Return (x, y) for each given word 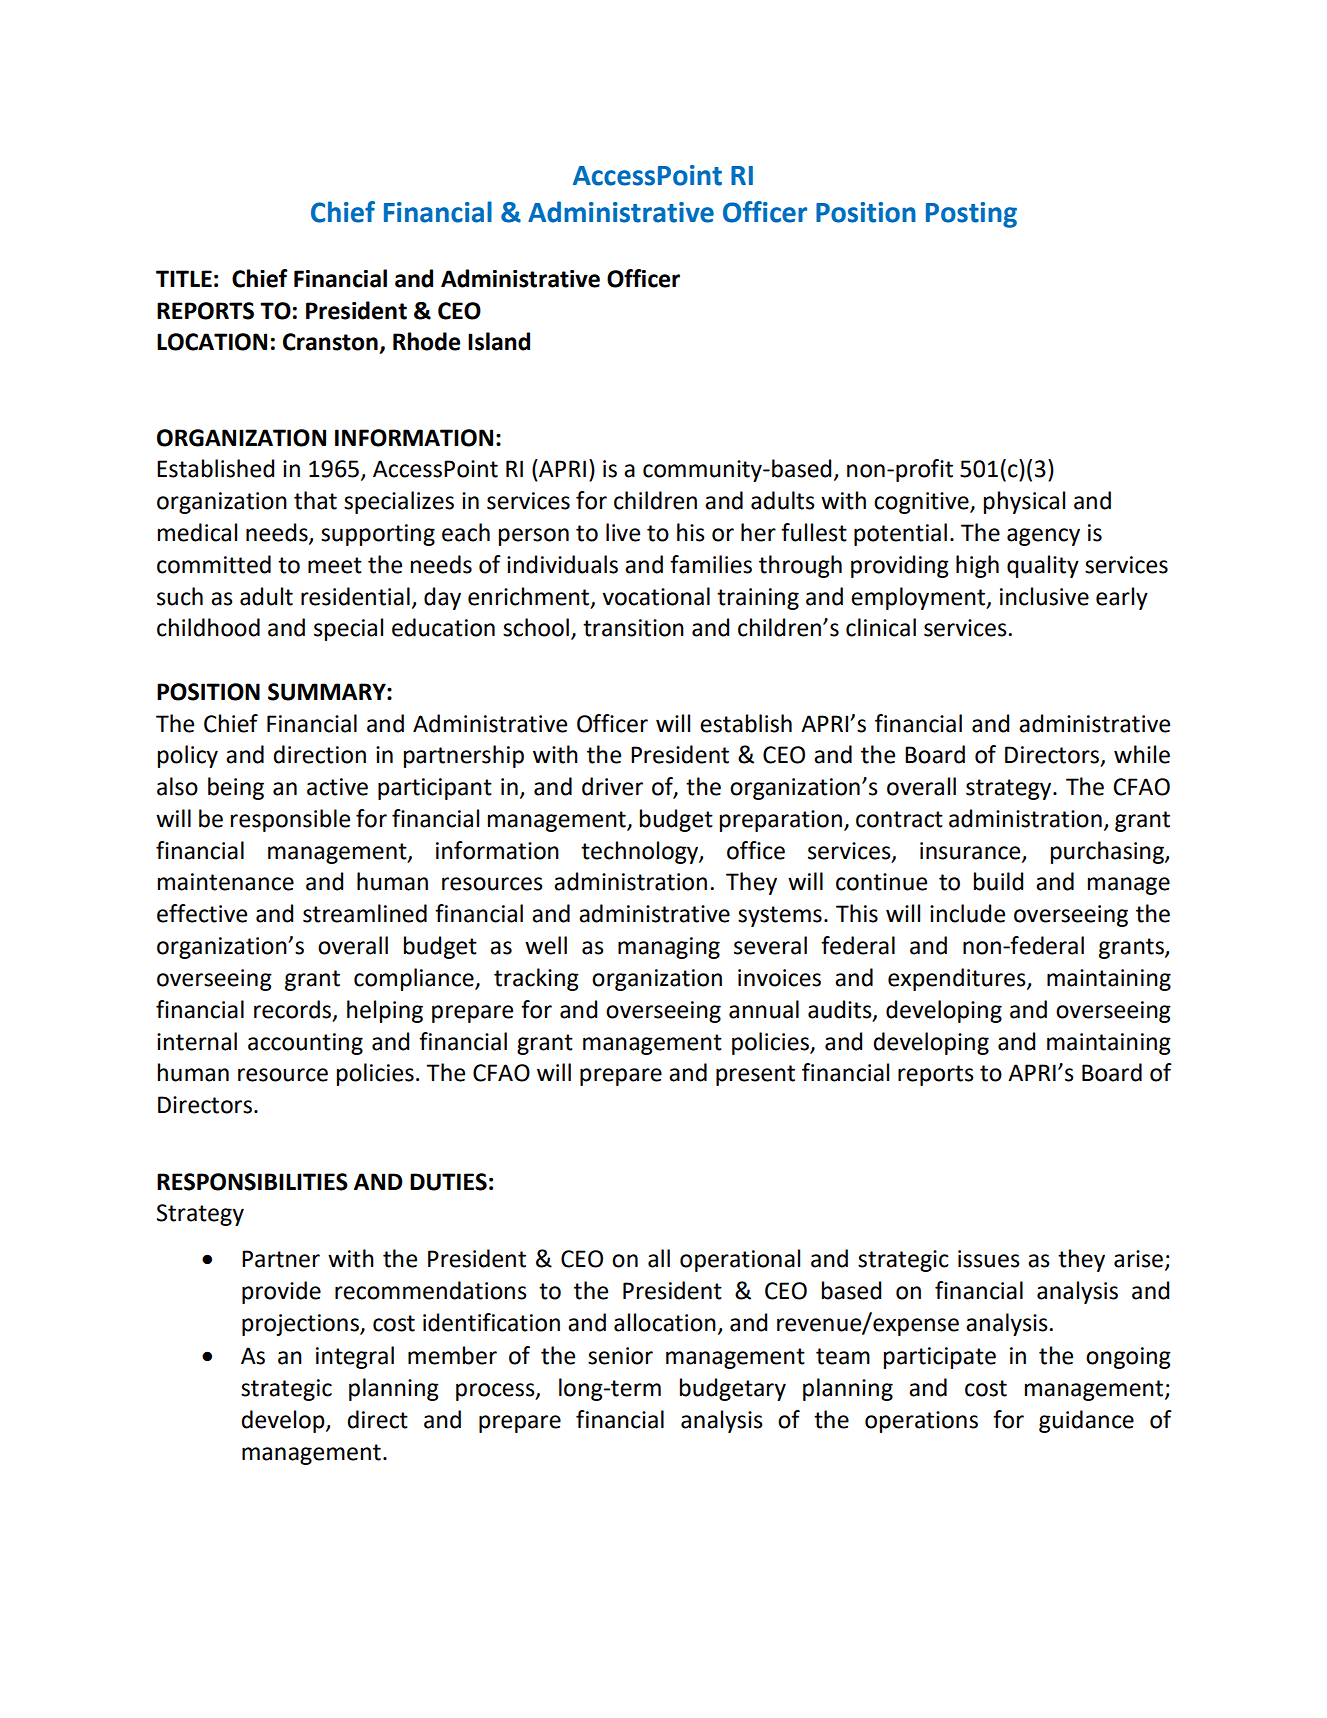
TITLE (184, 278)
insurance (971, 851)
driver (612, 786)
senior (620, 1356)
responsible (290, 820)
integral (355, 1357)
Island (499, 341)
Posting (971, 215)
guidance (1086, 1421)
